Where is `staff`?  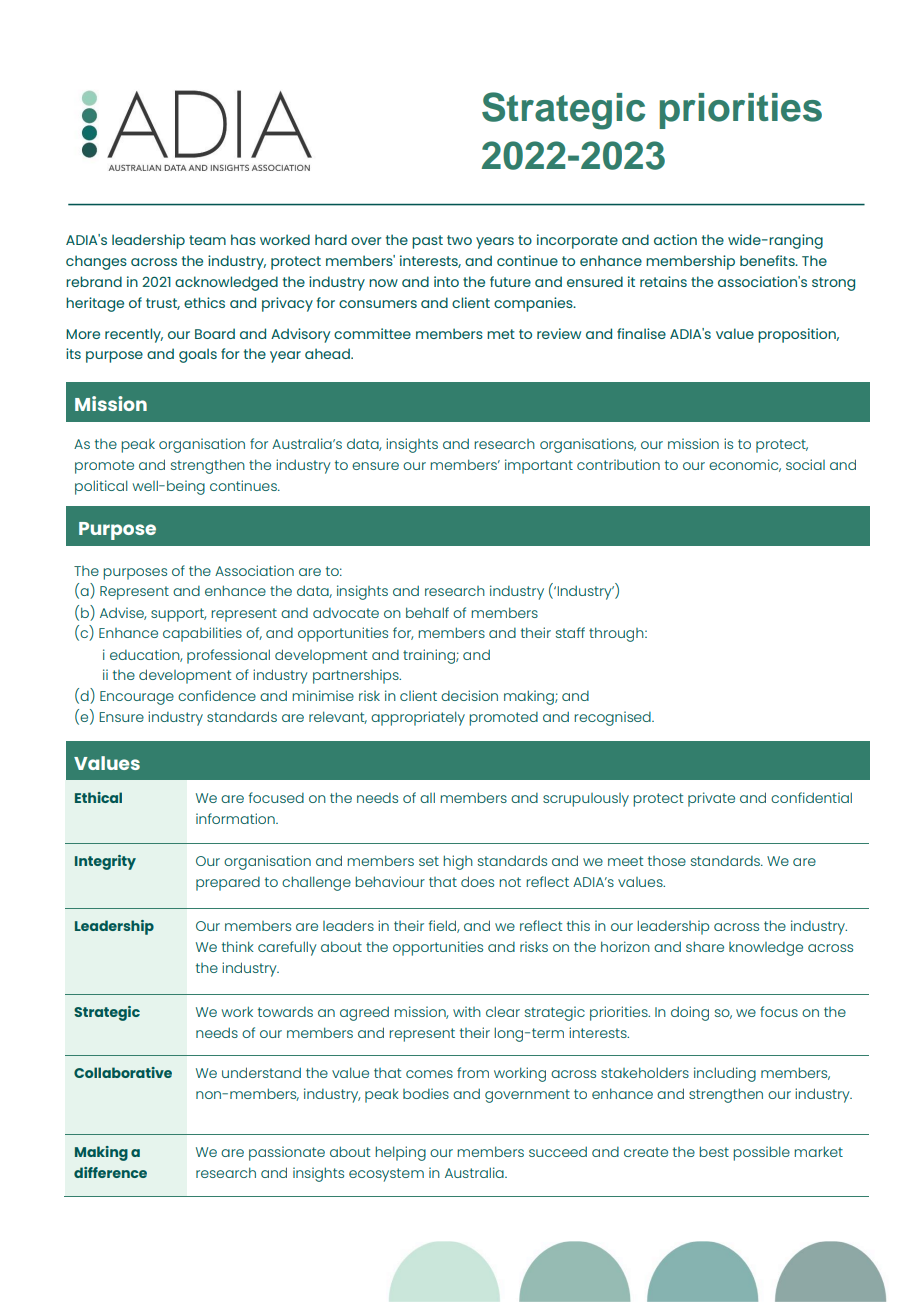
staff is located at coordinates (570, 632).
